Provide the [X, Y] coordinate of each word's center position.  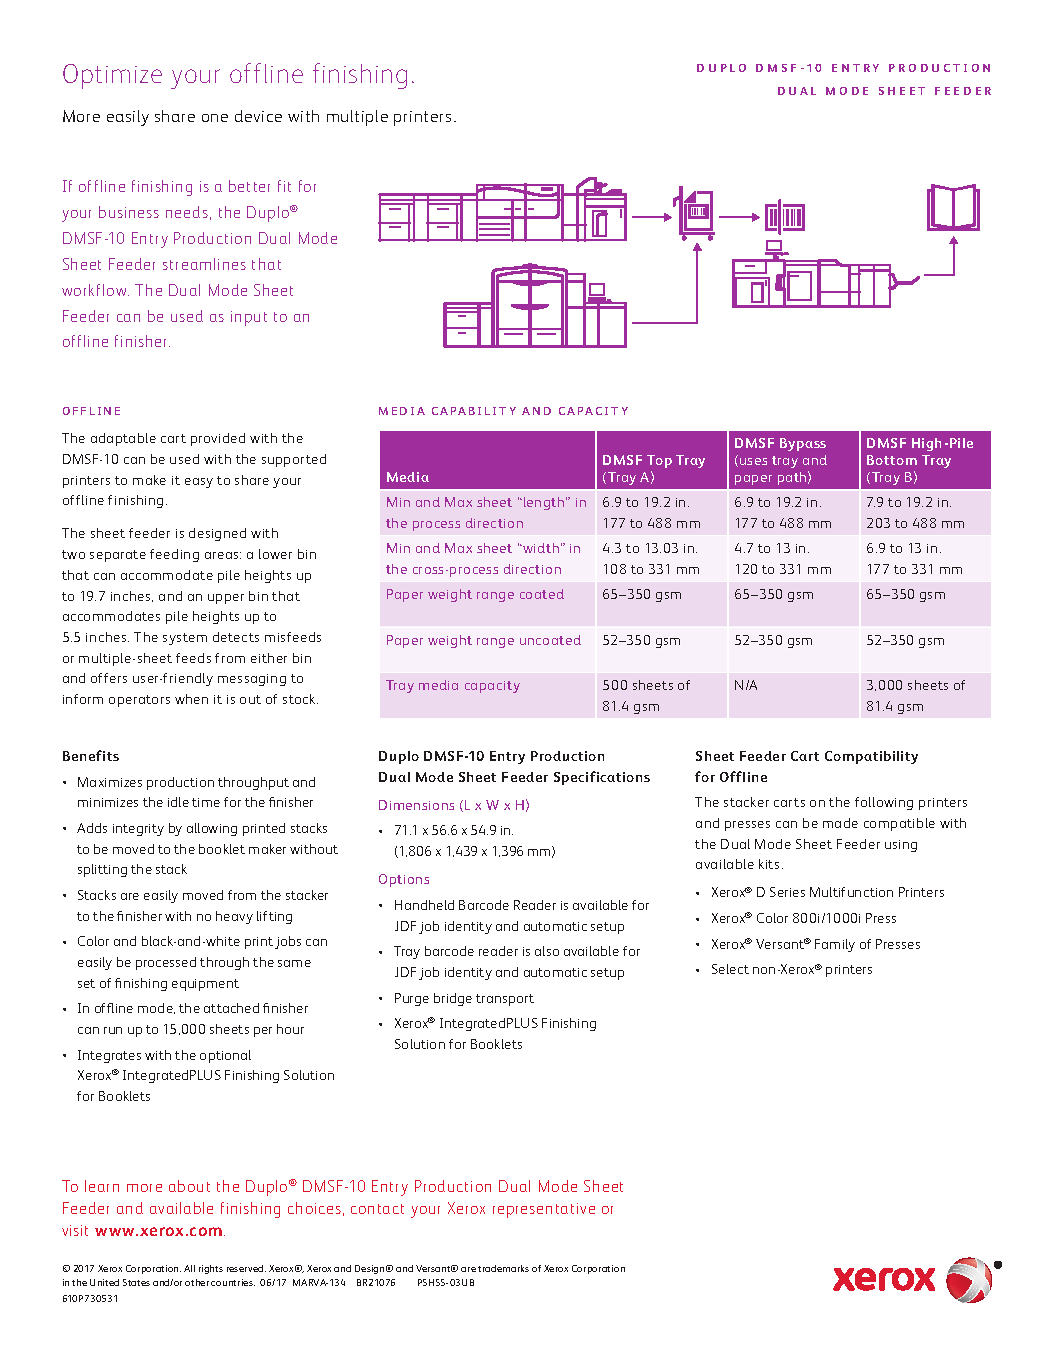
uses [753, 461]
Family [835, 945]
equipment [205, 985]
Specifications [602, 778]
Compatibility [871, 757]
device [258, 116]
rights [211, 1269]
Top [659, 461]
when [191, 699]
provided [218, 439]
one [215, 118]
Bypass [803, 444]
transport [505, 1000]
